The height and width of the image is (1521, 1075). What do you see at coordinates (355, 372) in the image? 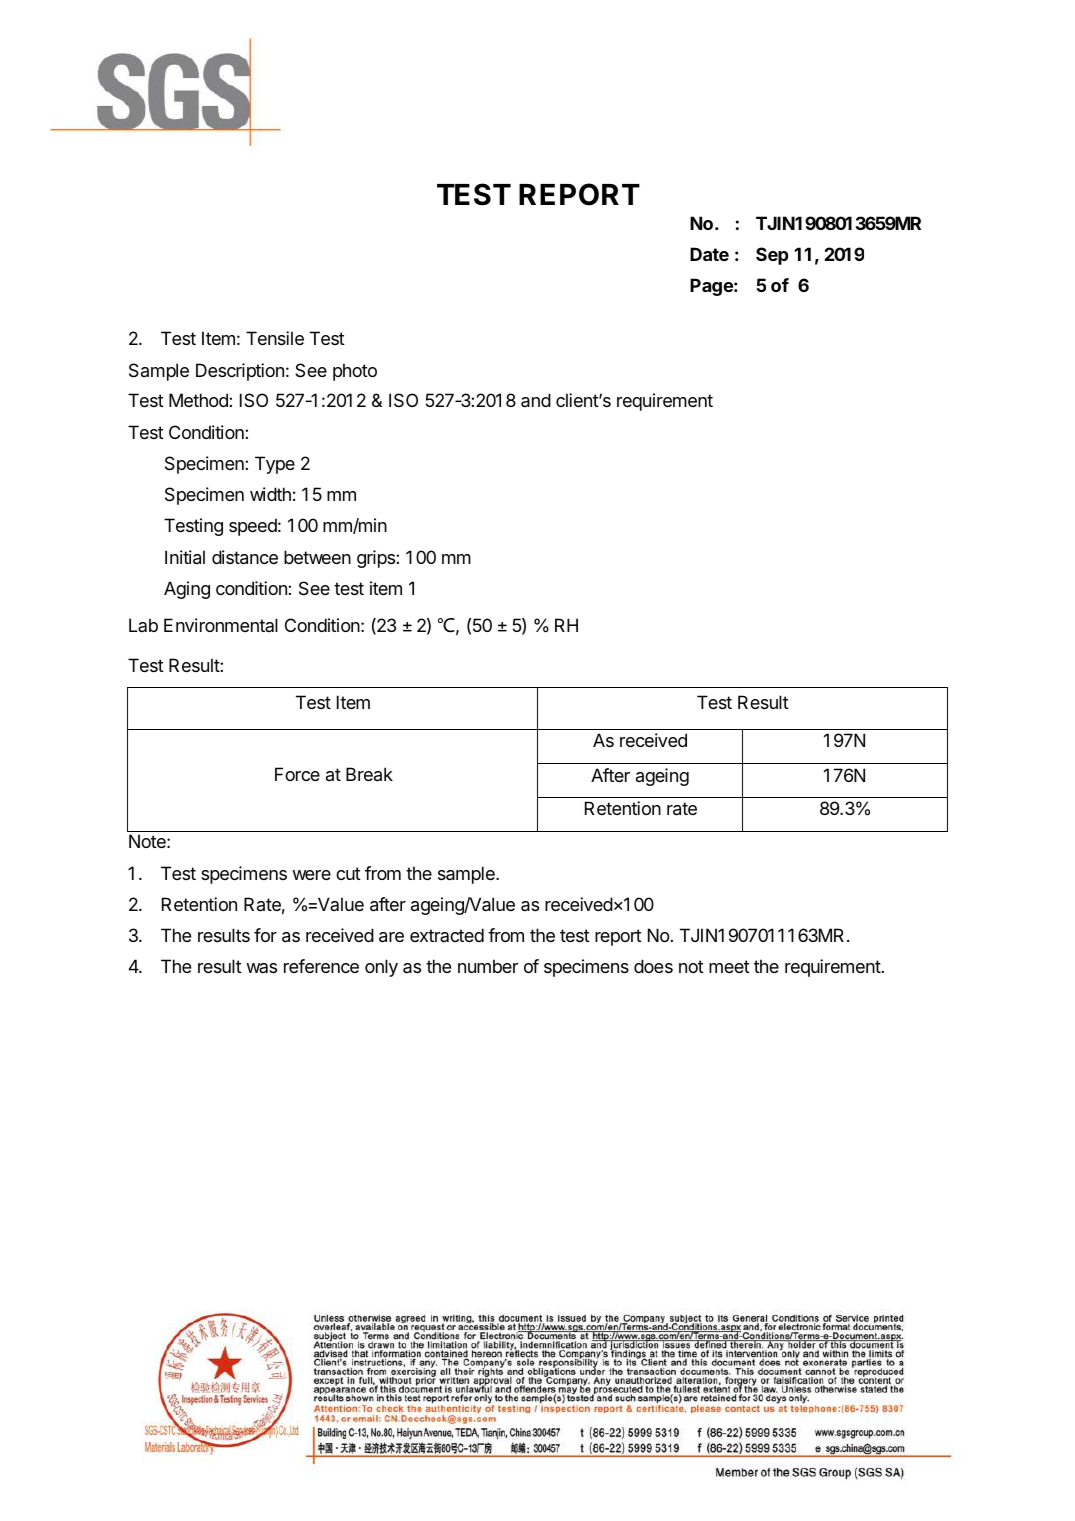
I see `photo` at bounding box center [355, 372].
